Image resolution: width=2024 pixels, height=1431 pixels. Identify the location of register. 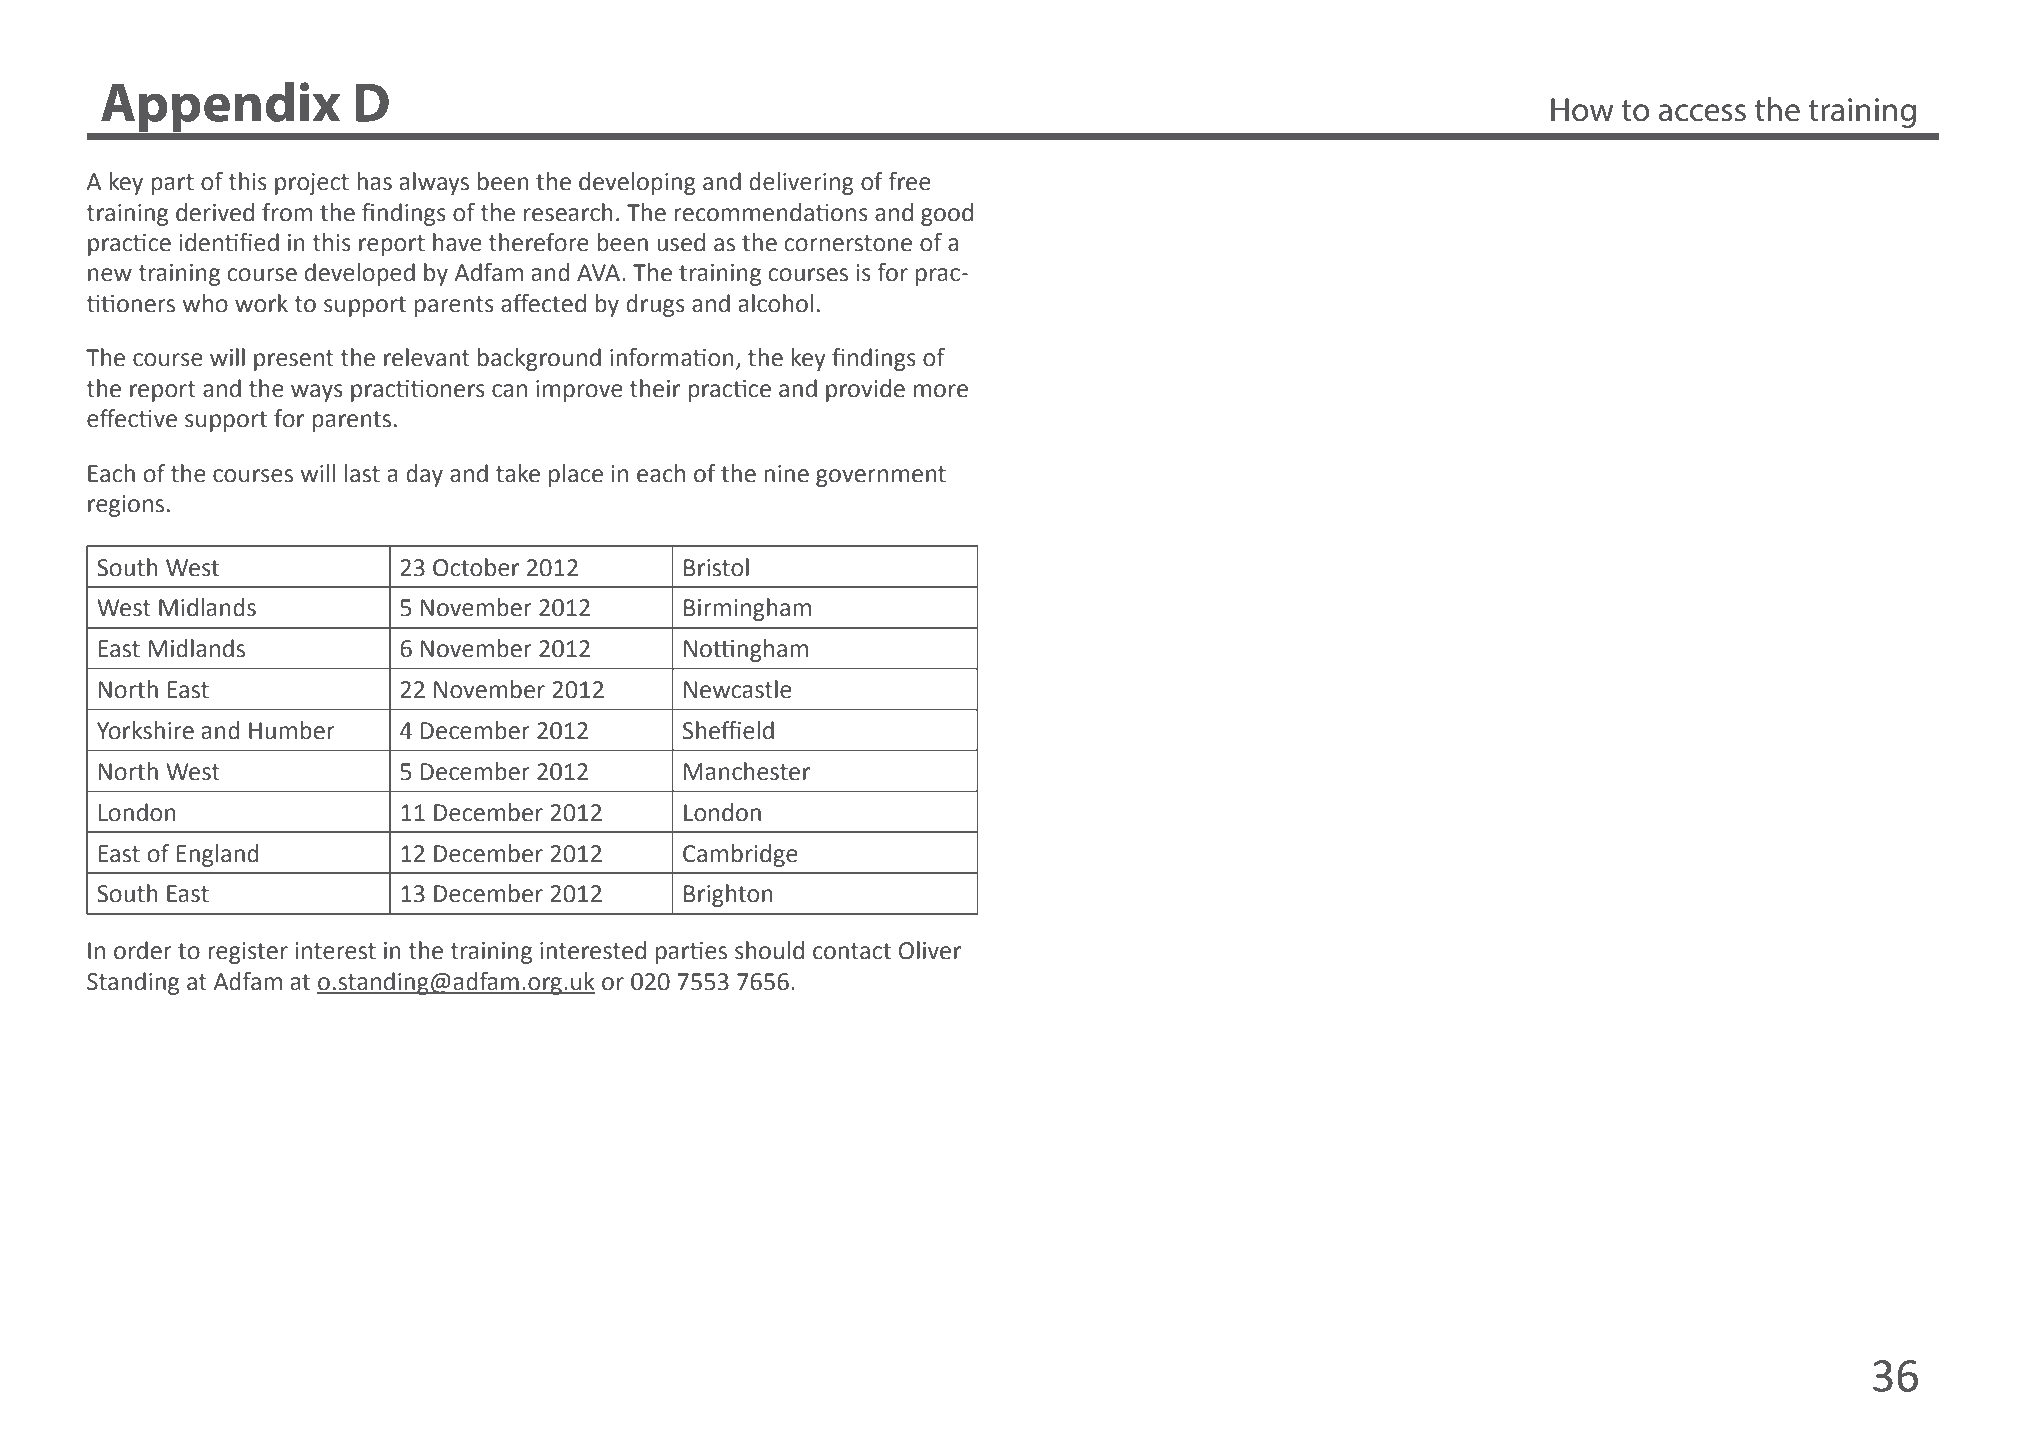
(248, 953).
